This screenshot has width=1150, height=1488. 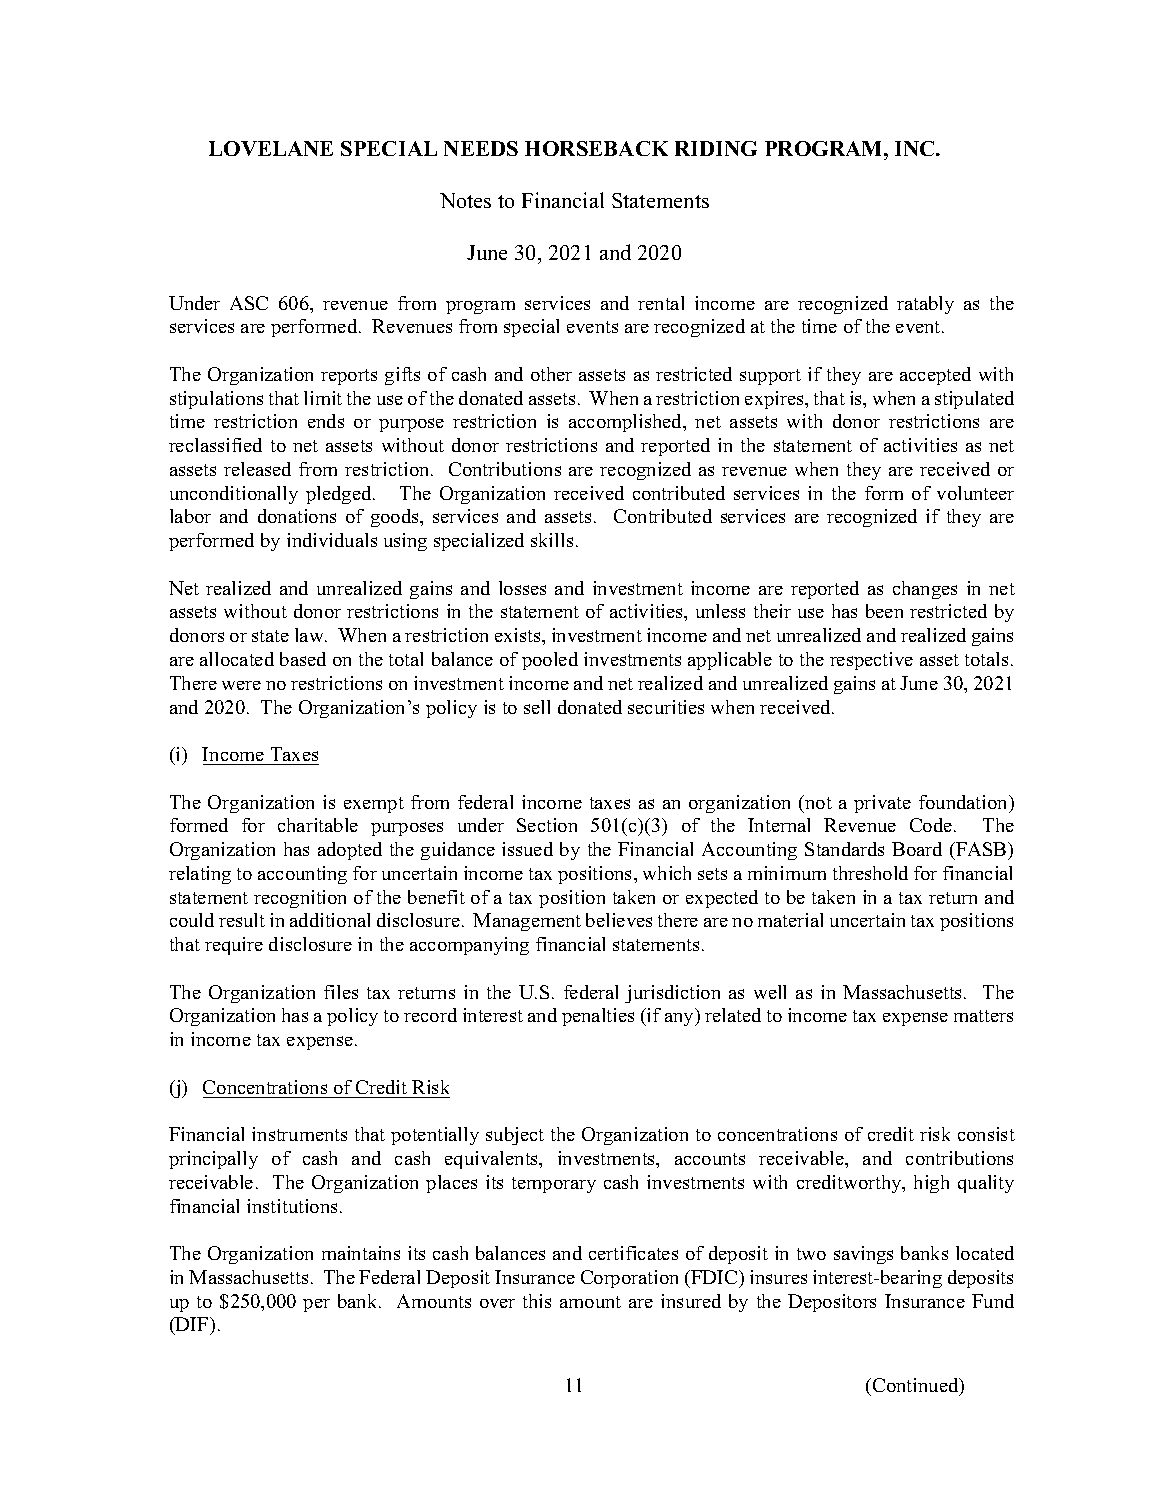 I want to click on charitable, so click(x=318, y=825).
